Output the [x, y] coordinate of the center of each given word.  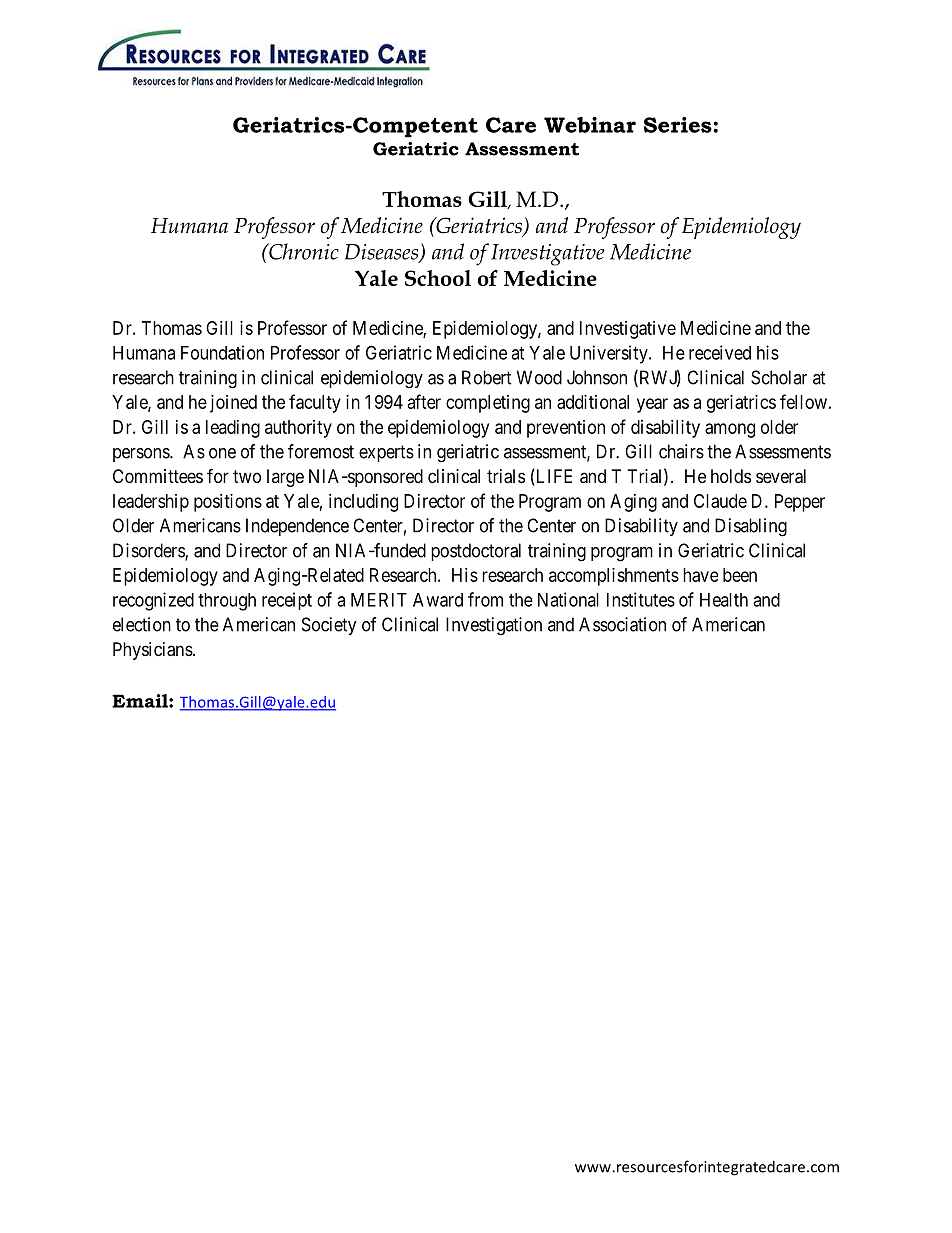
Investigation [494, 626]
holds [731, 476]
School [438, 278]
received [720, 352]
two [247, 476]
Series [679, 125]
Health [724, 600]
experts [386, 453]
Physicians [153, 651]
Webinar [590, 125]
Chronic [303, 251]
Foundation [222, 352]
